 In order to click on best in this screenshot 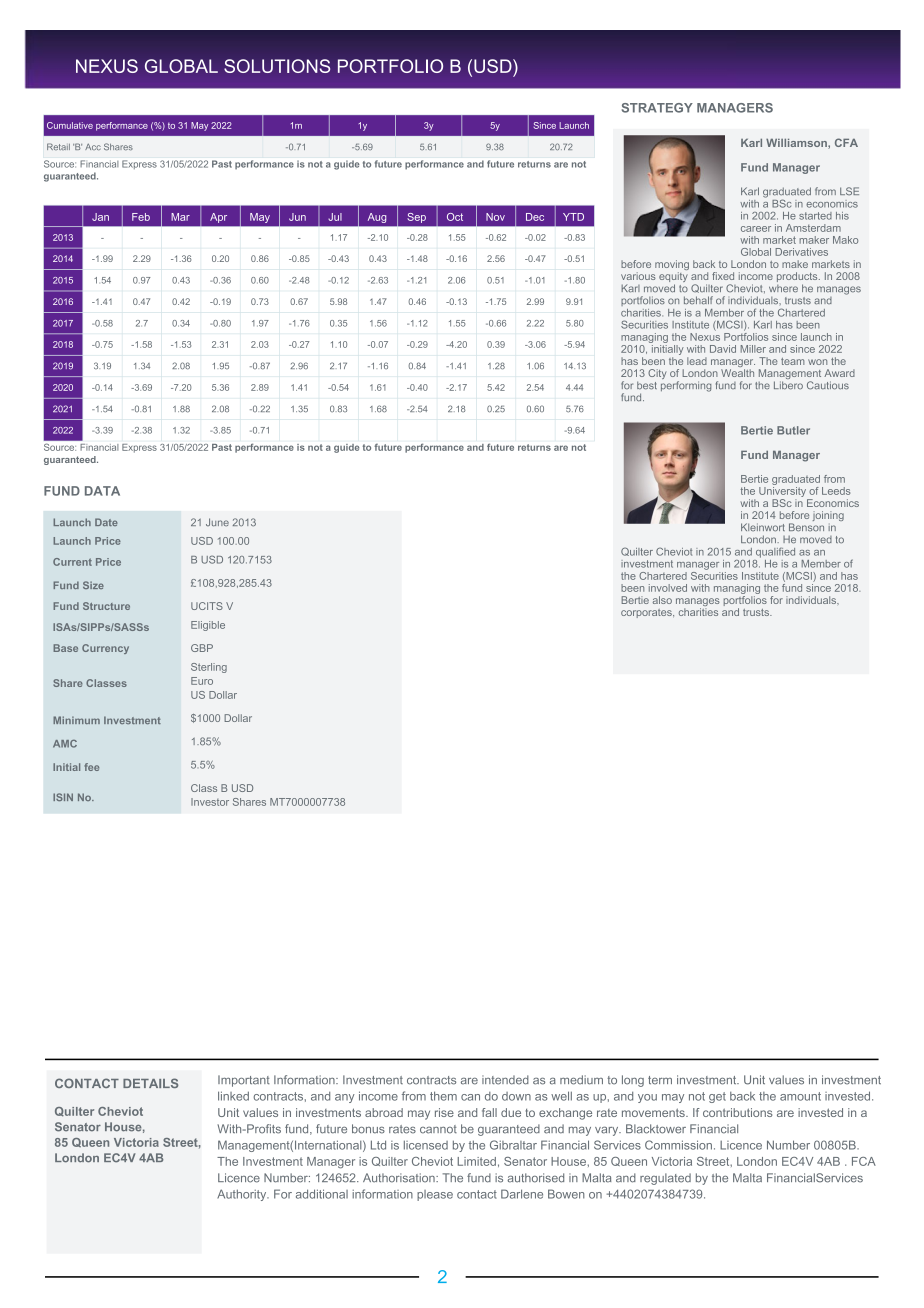, I will do `click(647, 385)`.
